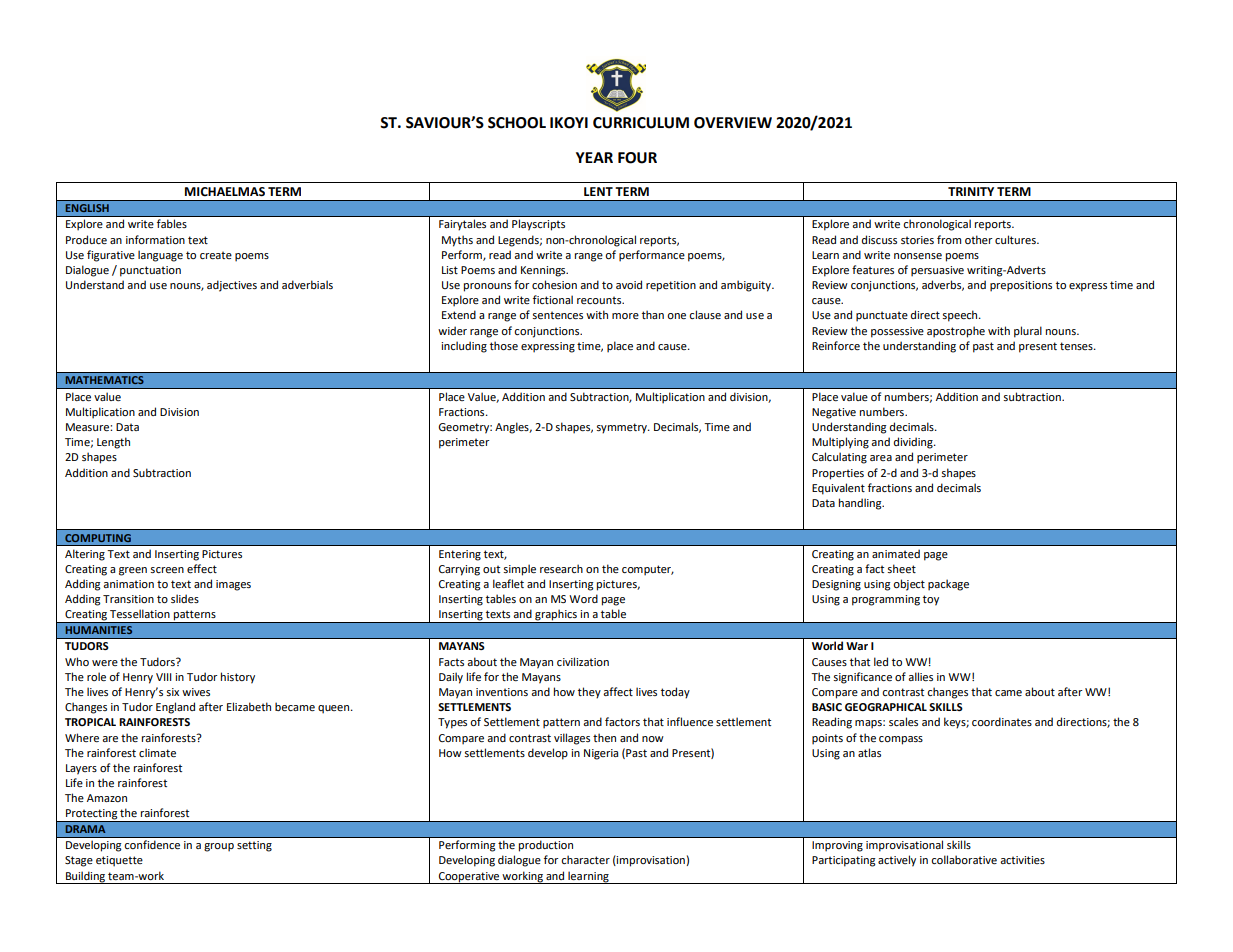 The height and width of the page is (952, 1233). I want to click on actively, so click(897, 861).
